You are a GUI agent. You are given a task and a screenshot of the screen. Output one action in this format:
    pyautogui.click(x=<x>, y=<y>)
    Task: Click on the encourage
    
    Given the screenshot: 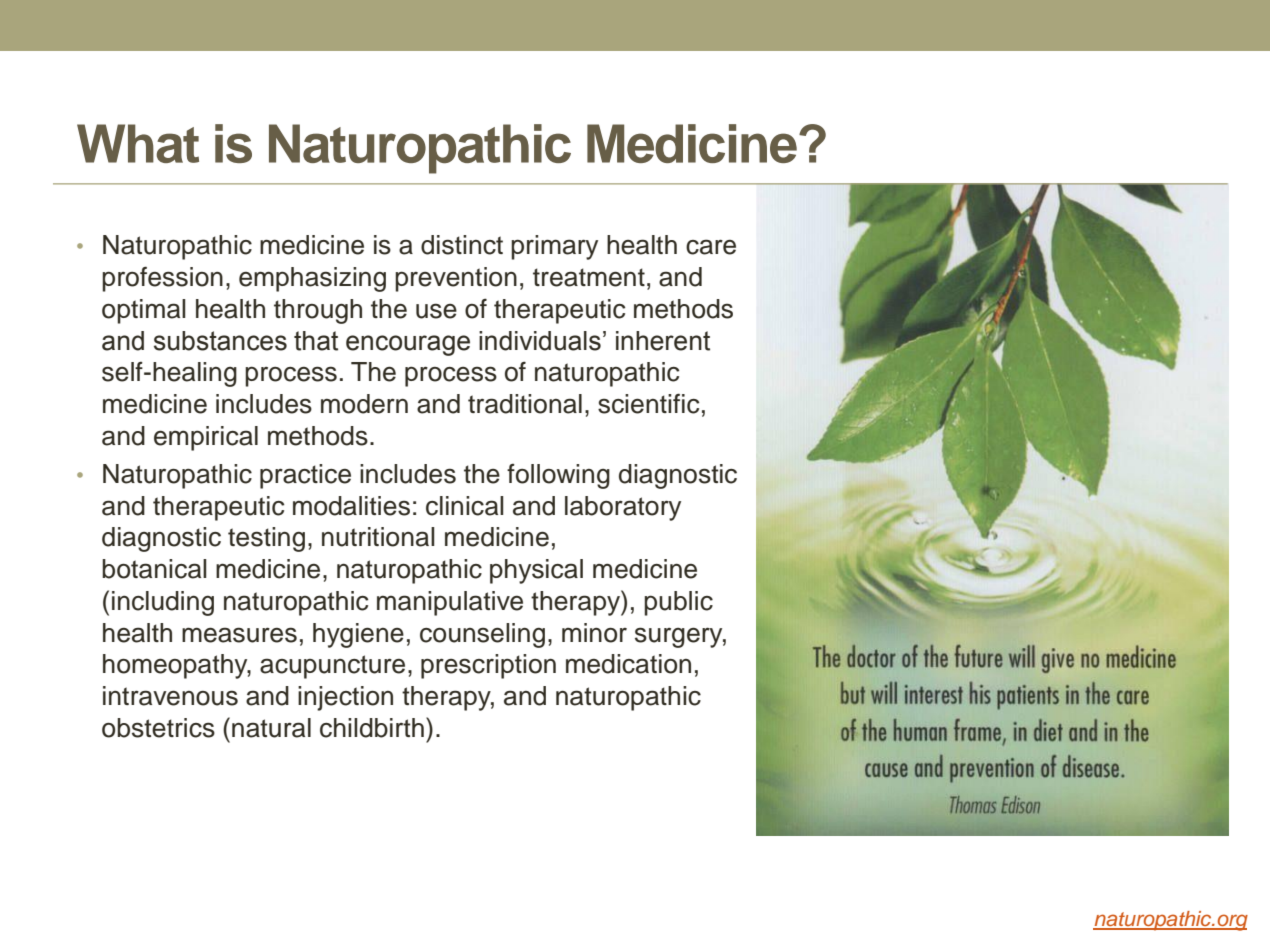 What is the action you would take?
    pyautogui.click(x=408, y=345)
